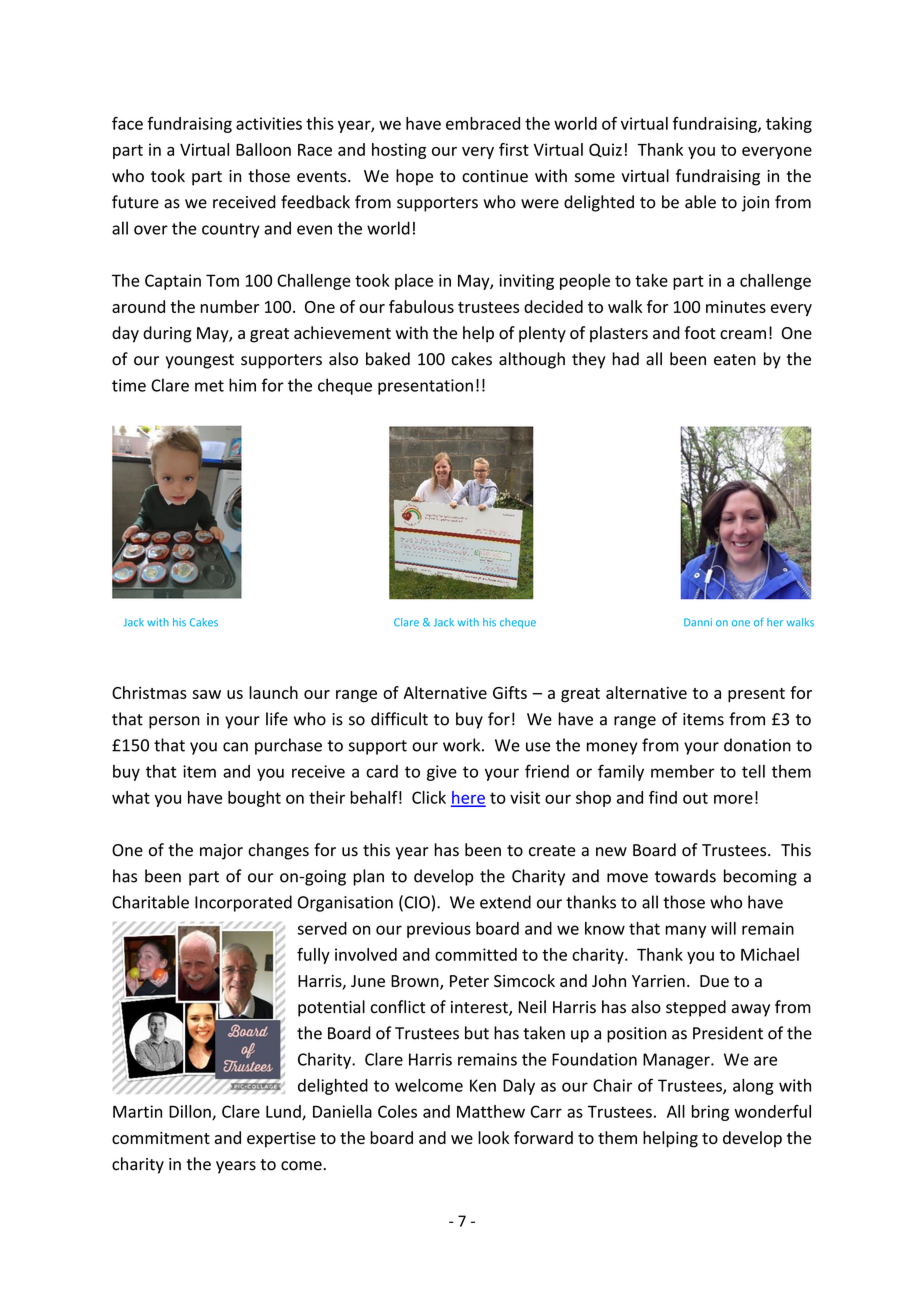 This document has width=924, height=1308. Describe the element at coordinates (510, 692) in the document. I see `Gifts` at that location.
